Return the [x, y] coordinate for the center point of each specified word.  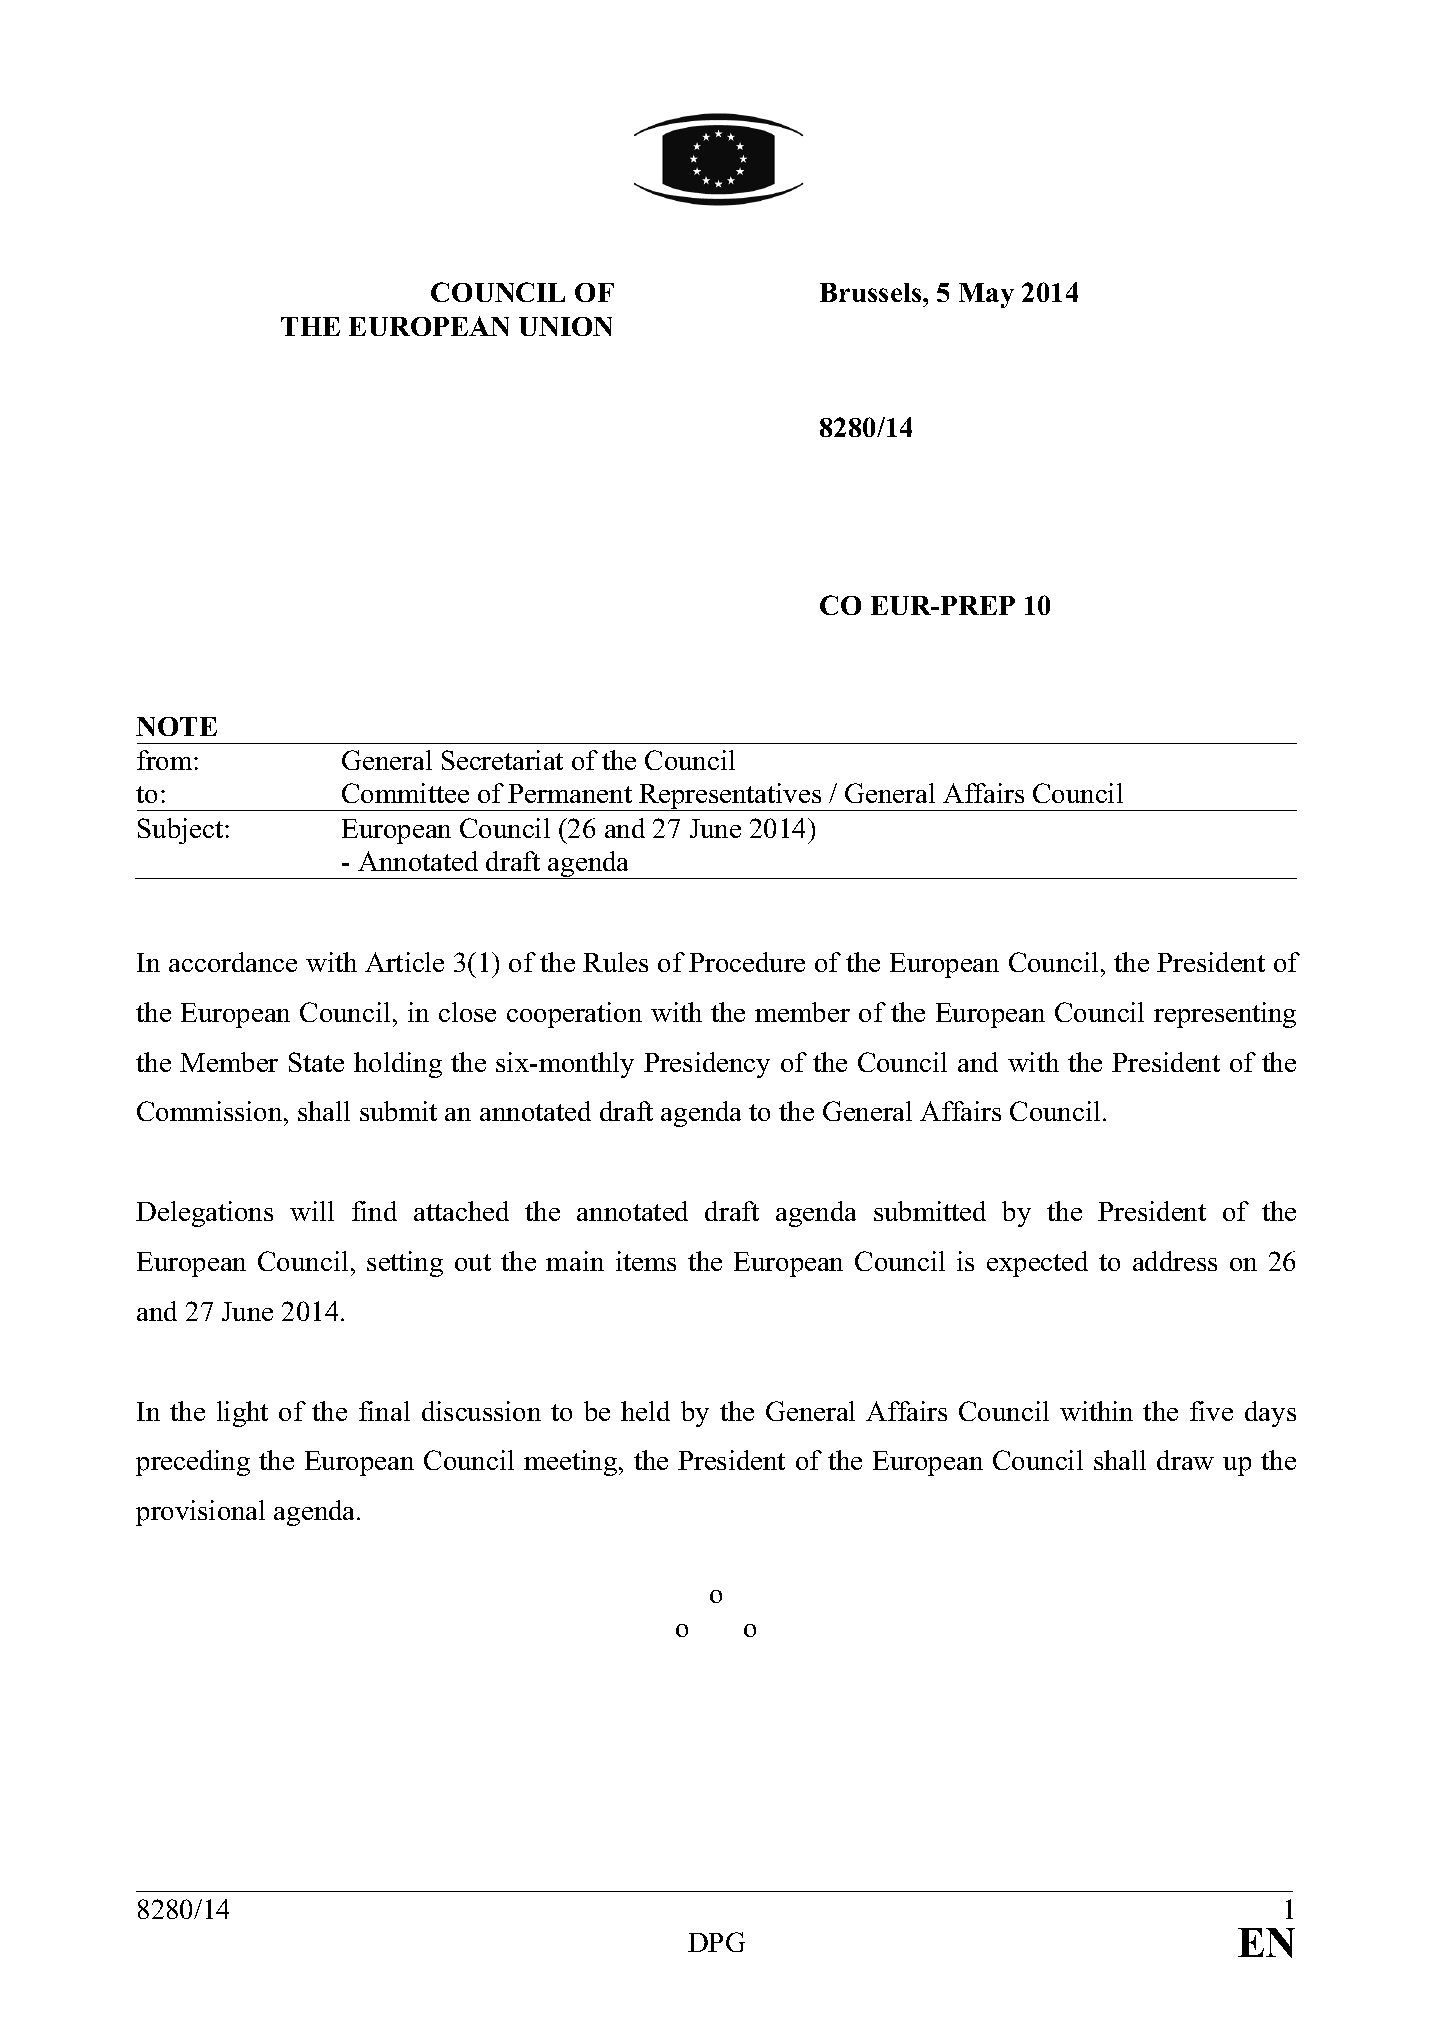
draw [1185, 1460]
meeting [572, 1463]
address [1175, 1261]
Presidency [707, 1065]
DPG [716, 1942]
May [986, 295]
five [1211, 1411]
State [316, 1062]
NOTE [176, 726]
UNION [565, 326]
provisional [200, 1513]
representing [1225, 1015]
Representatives [730, 797]
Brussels [872, 292]
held [645, 1411]
